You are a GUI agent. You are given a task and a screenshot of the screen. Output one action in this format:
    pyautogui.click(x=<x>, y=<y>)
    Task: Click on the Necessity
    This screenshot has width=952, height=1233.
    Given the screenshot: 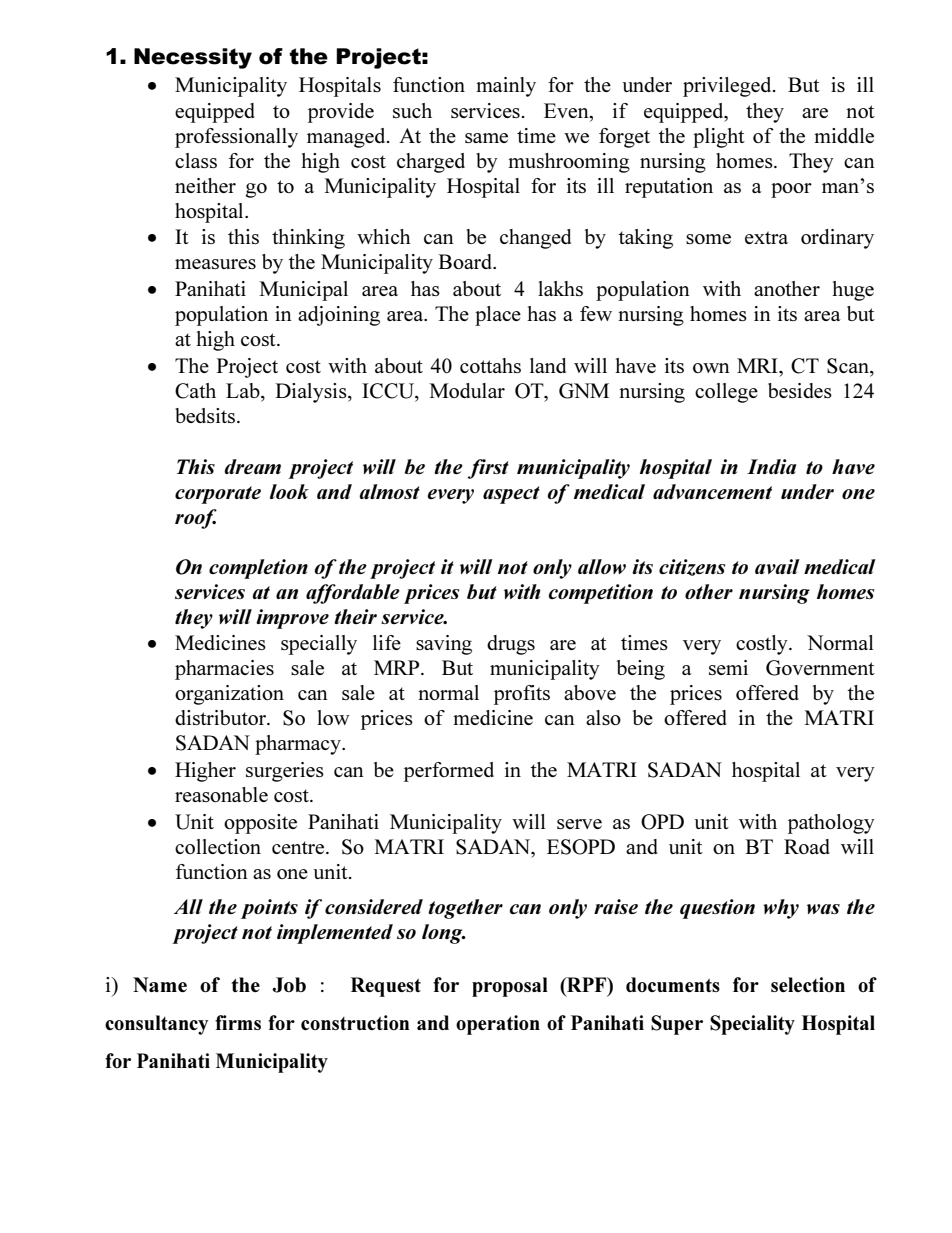 What is the action you would take?
    pyautogui.click(x=193, y=58)
